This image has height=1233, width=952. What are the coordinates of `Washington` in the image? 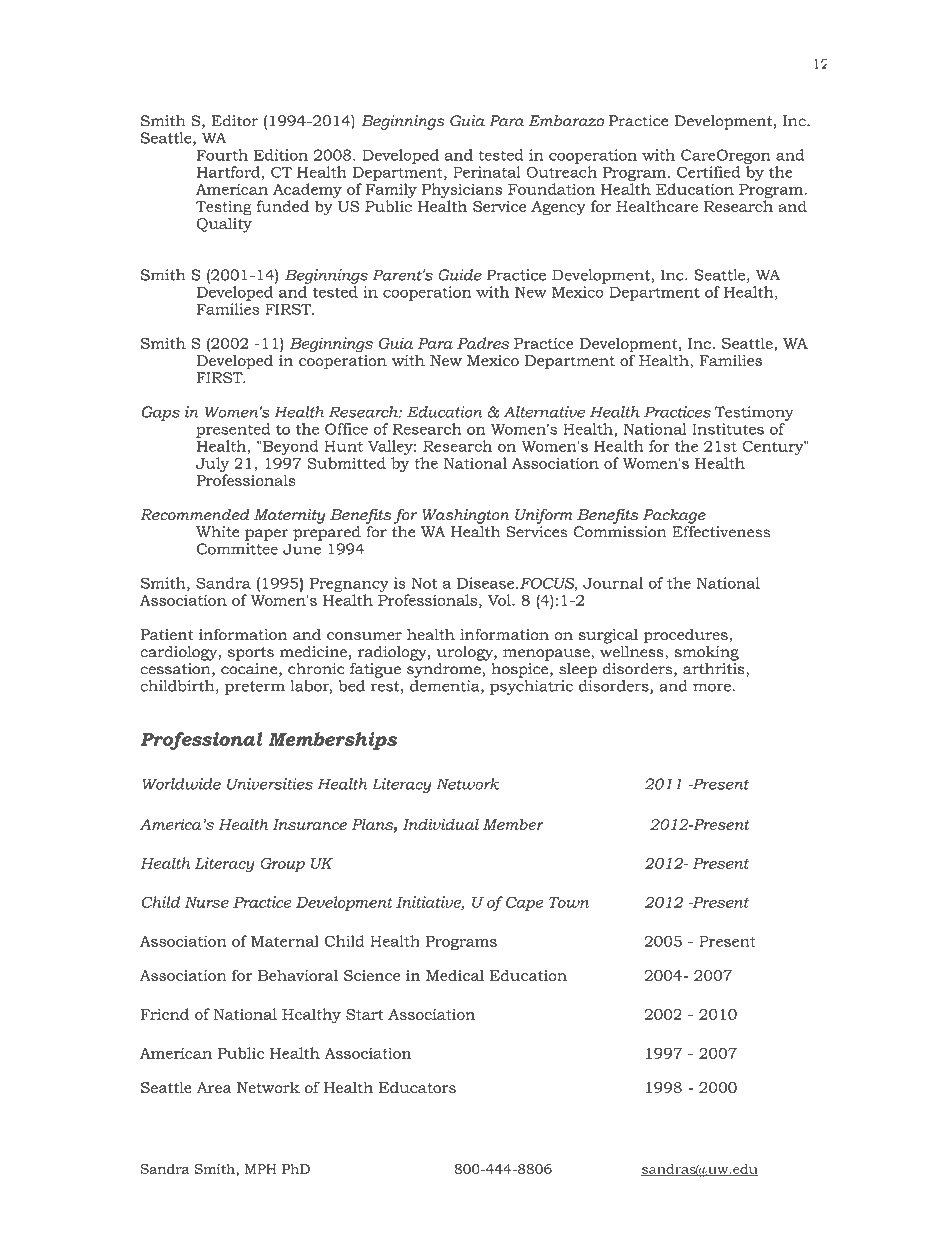 It's located at (465, 516).
